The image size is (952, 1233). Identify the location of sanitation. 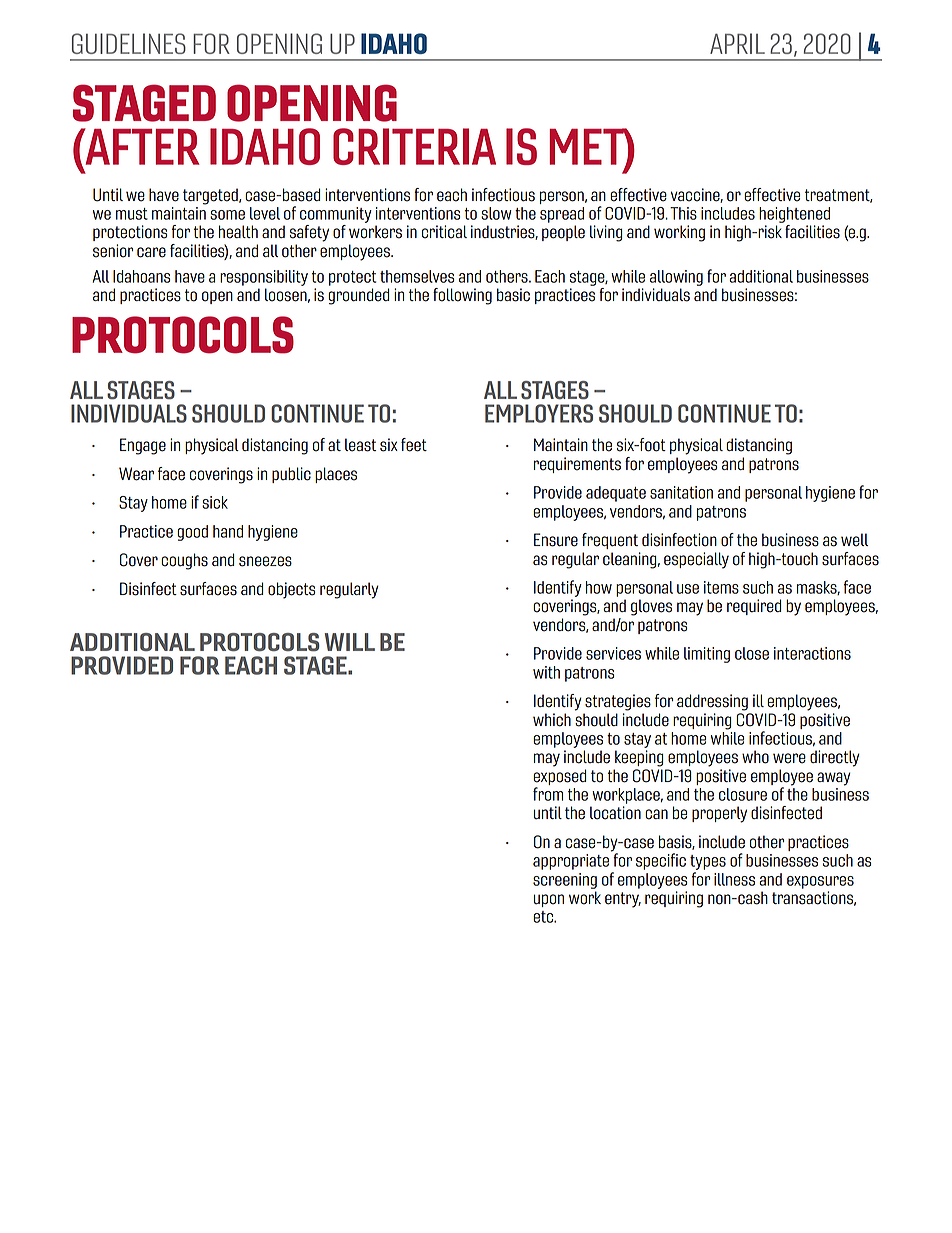
(681, 492).
